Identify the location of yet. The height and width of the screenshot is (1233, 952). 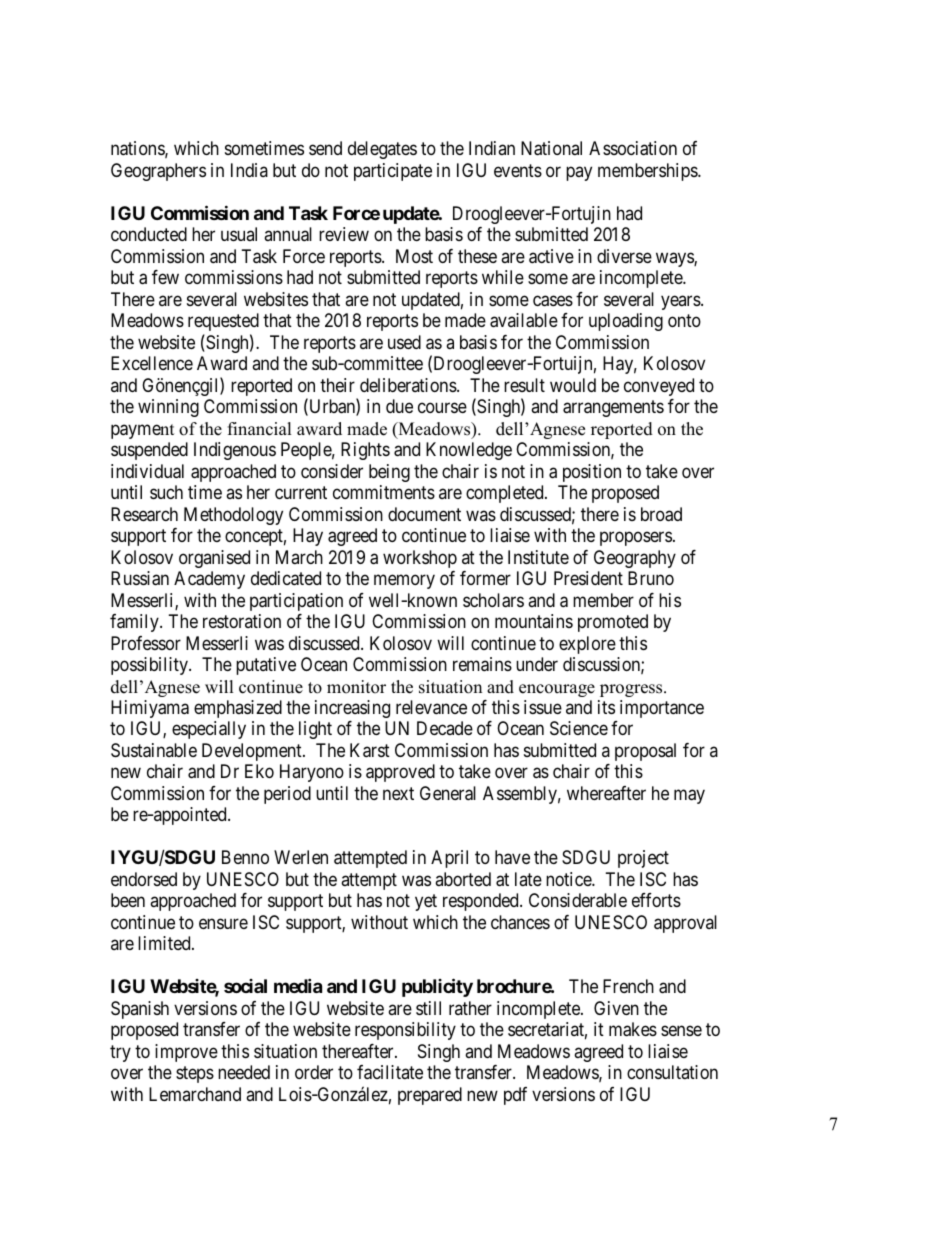
(426, 902).
